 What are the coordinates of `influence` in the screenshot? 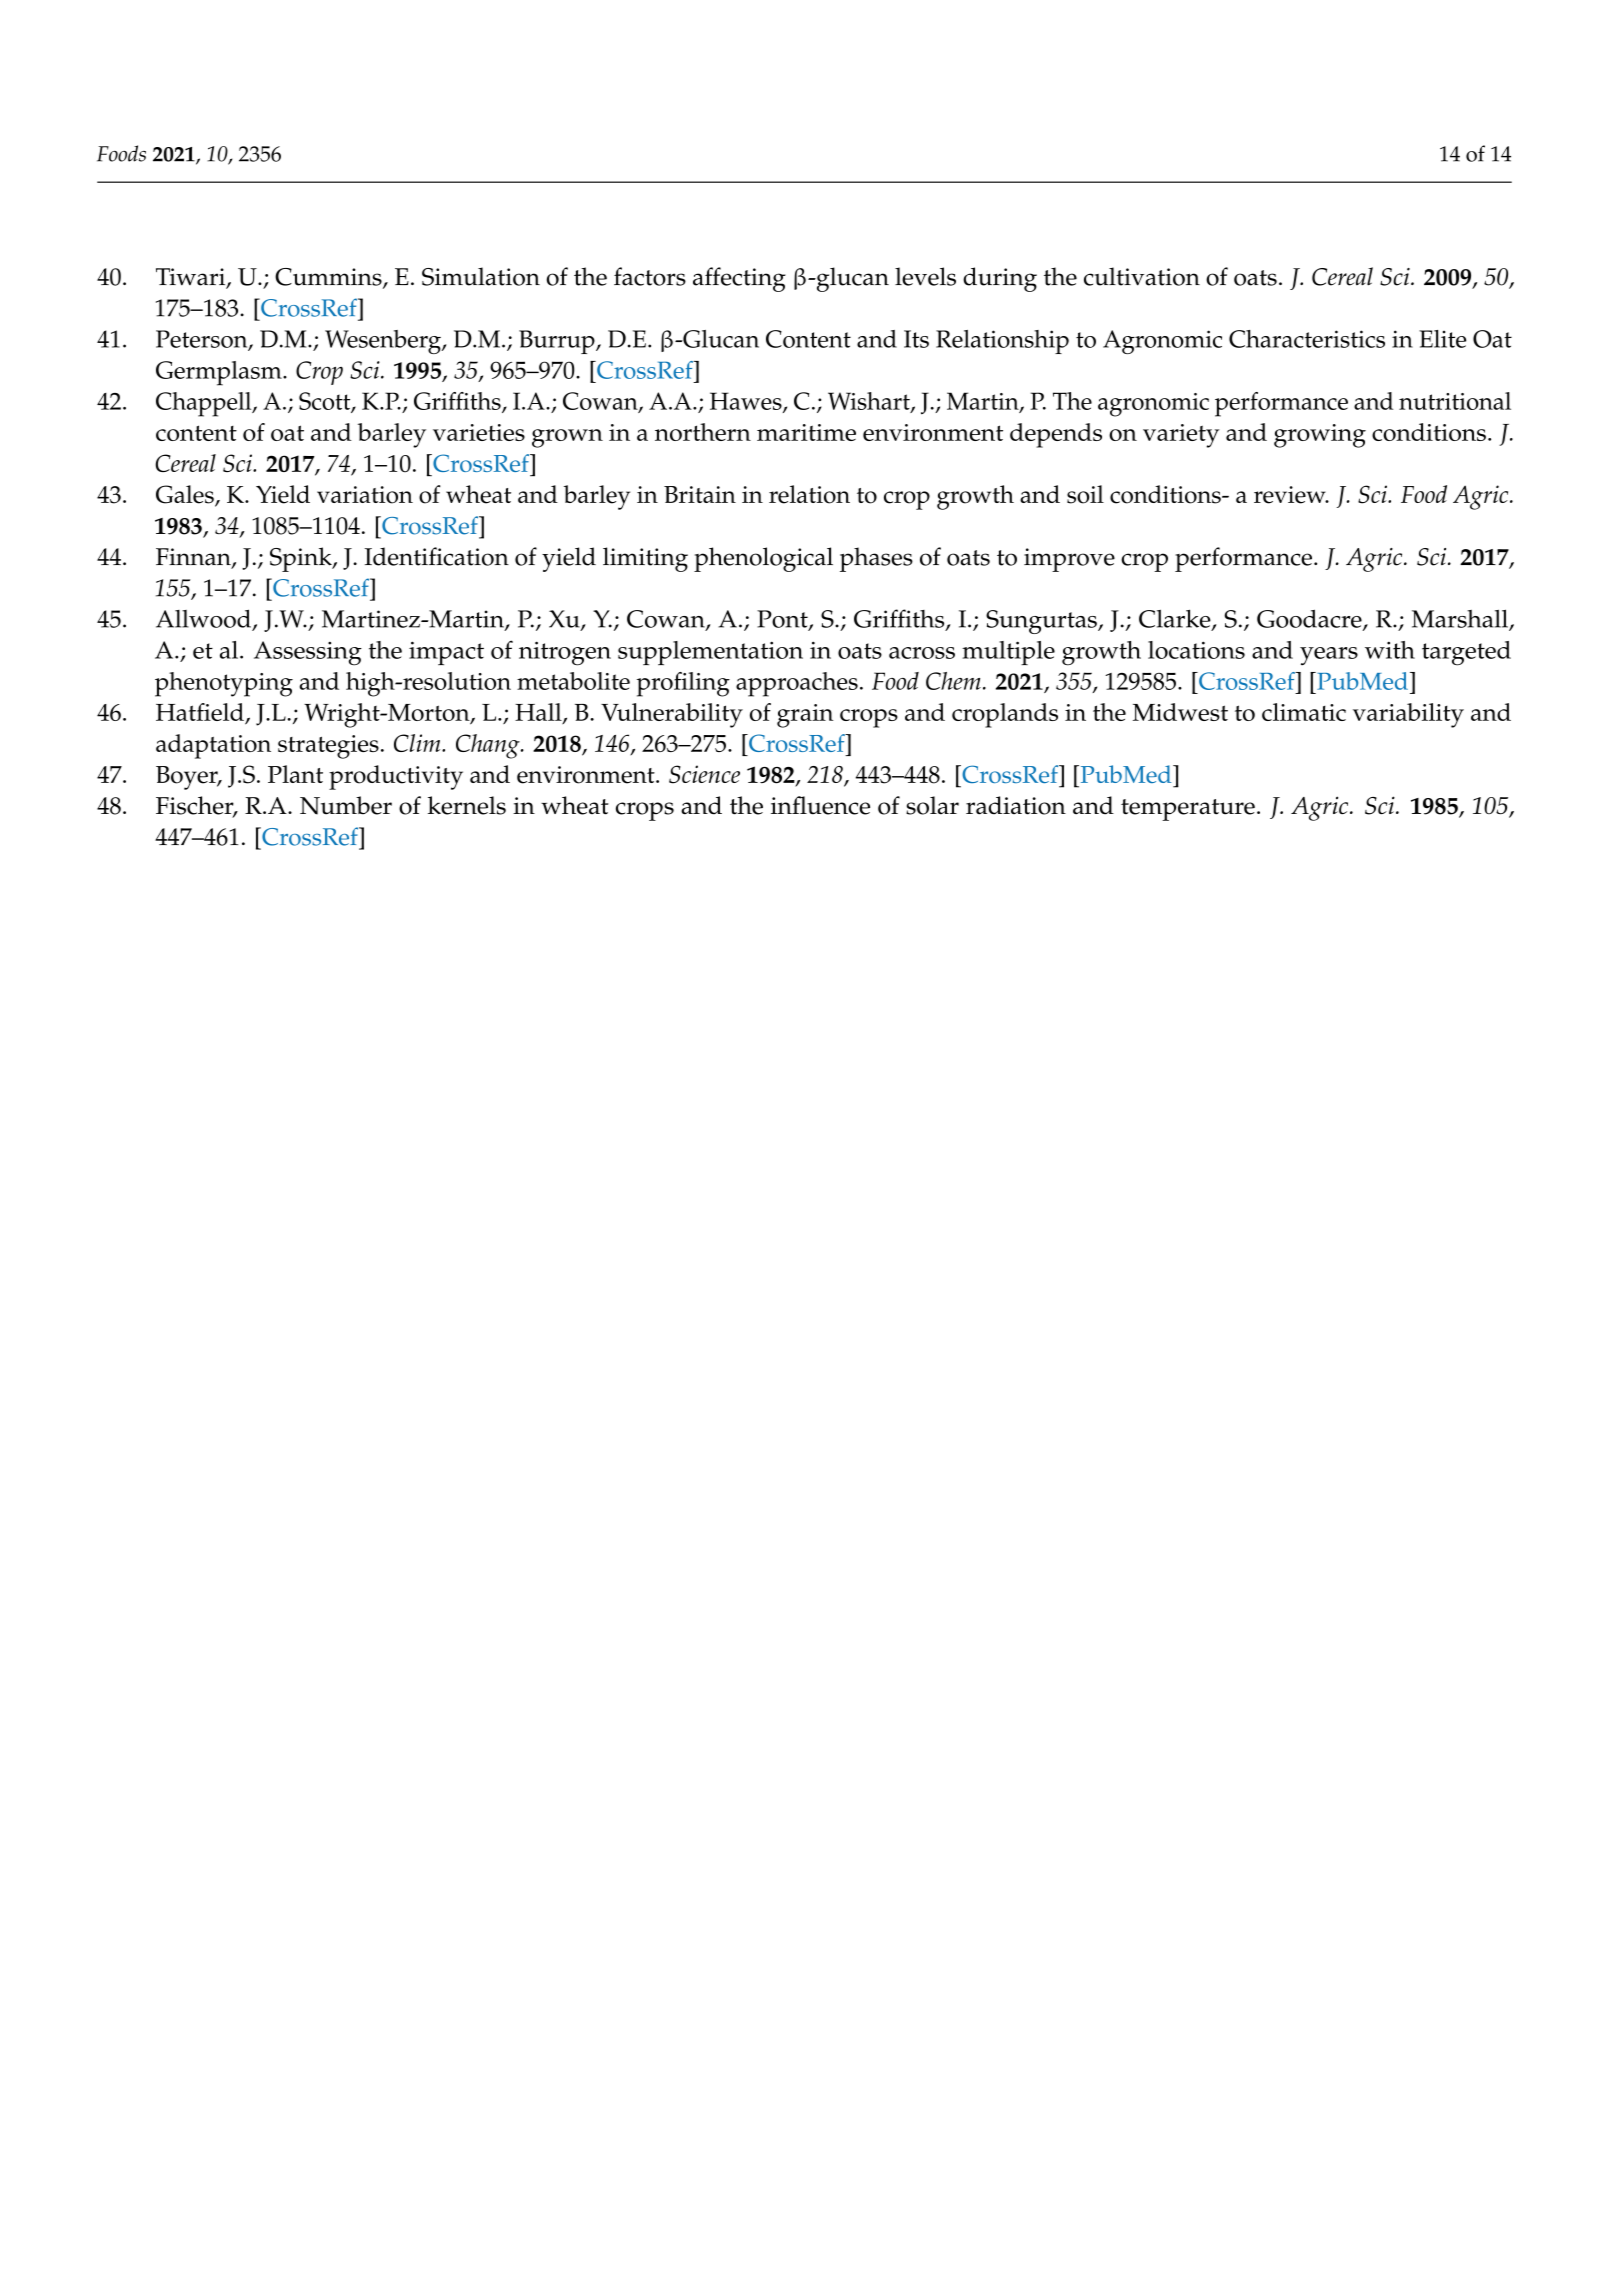 It's located at (820, 805).
